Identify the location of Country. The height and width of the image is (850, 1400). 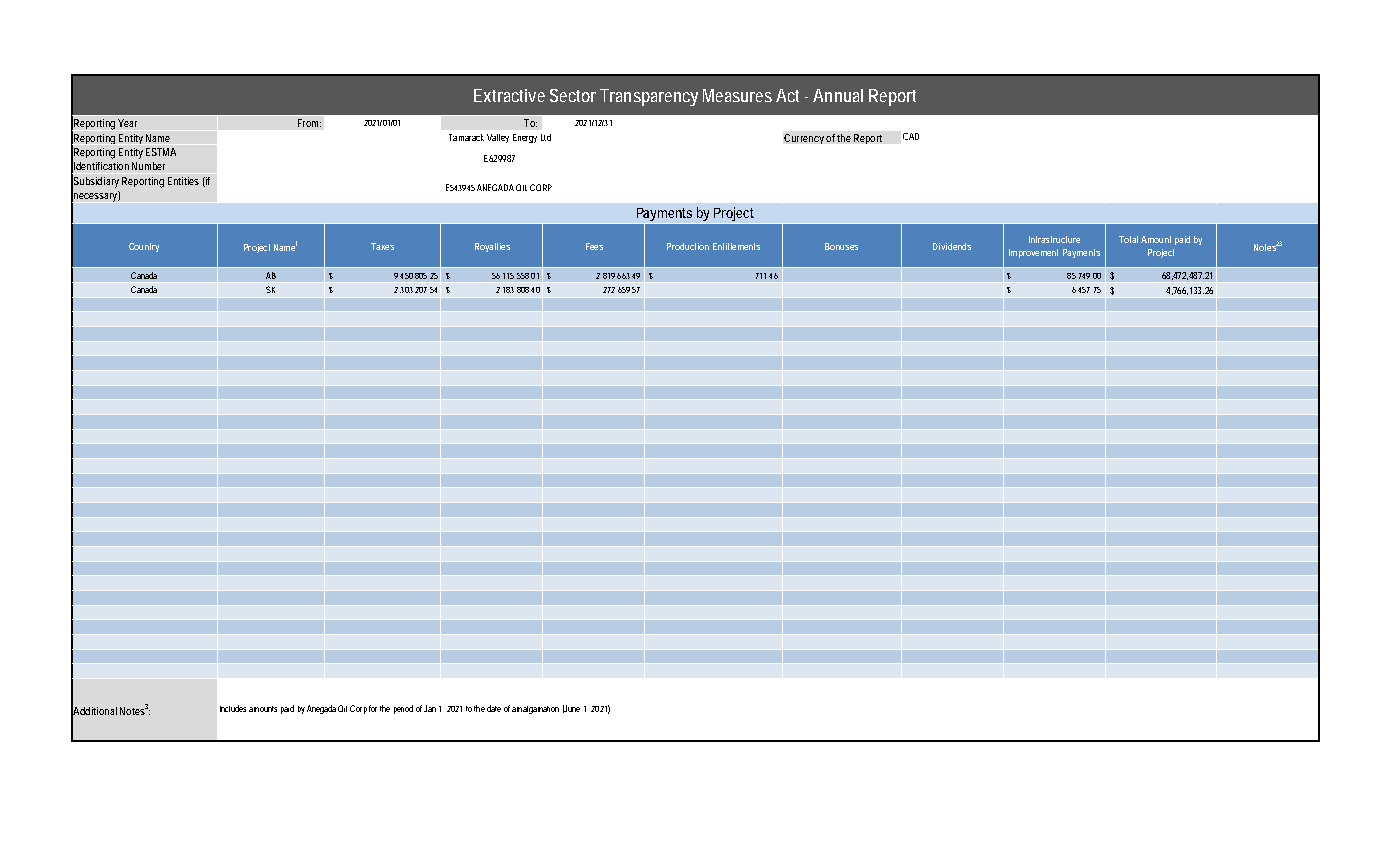
(144, 247).
